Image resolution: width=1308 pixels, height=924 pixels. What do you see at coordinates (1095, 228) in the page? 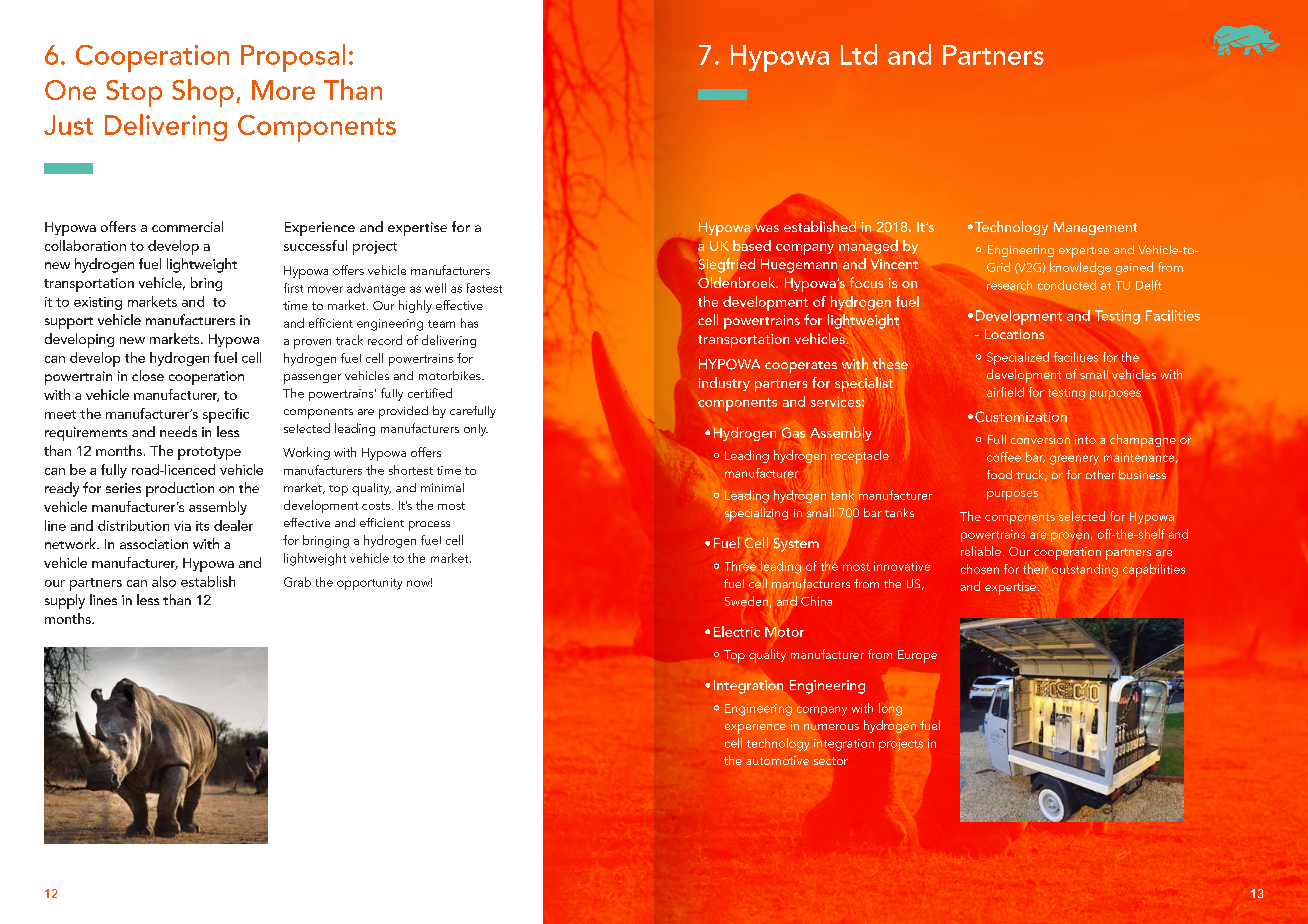
I see `Management` at bounding box center [1095, 228].
